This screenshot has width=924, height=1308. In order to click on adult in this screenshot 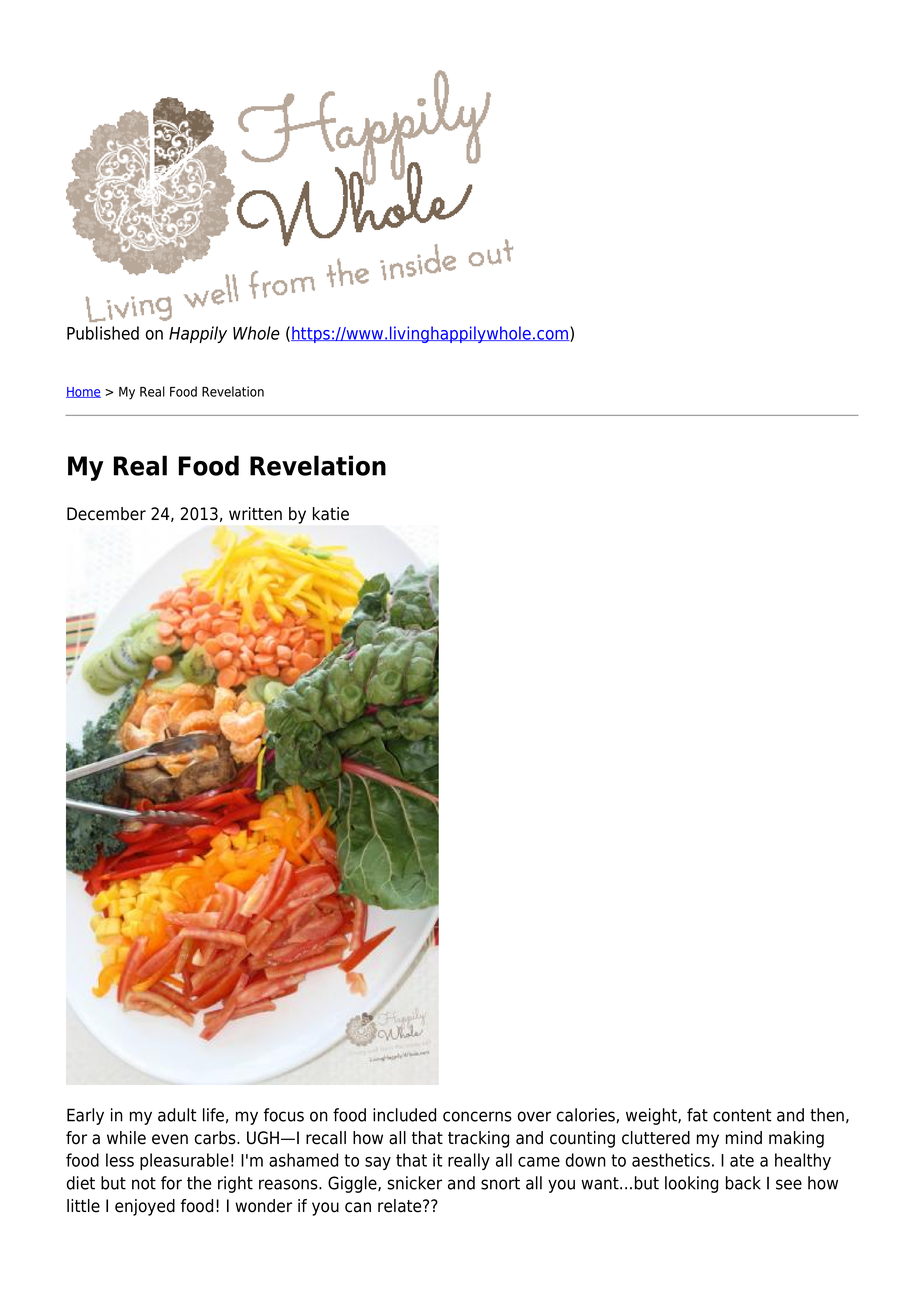, I will do `click(177, 1115)`.
